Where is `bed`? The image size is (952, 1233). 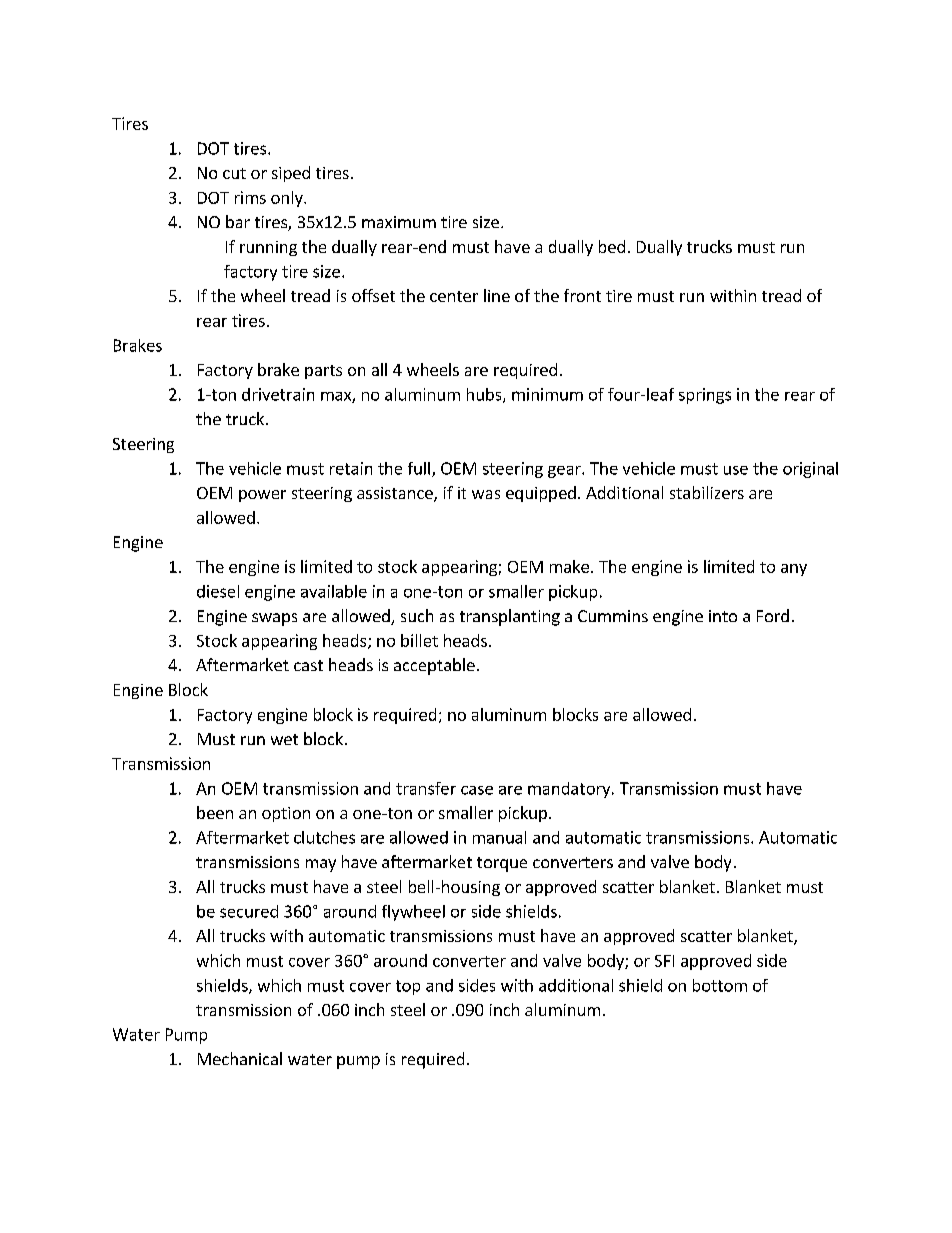 bed is located at coordinates (612, 246).
